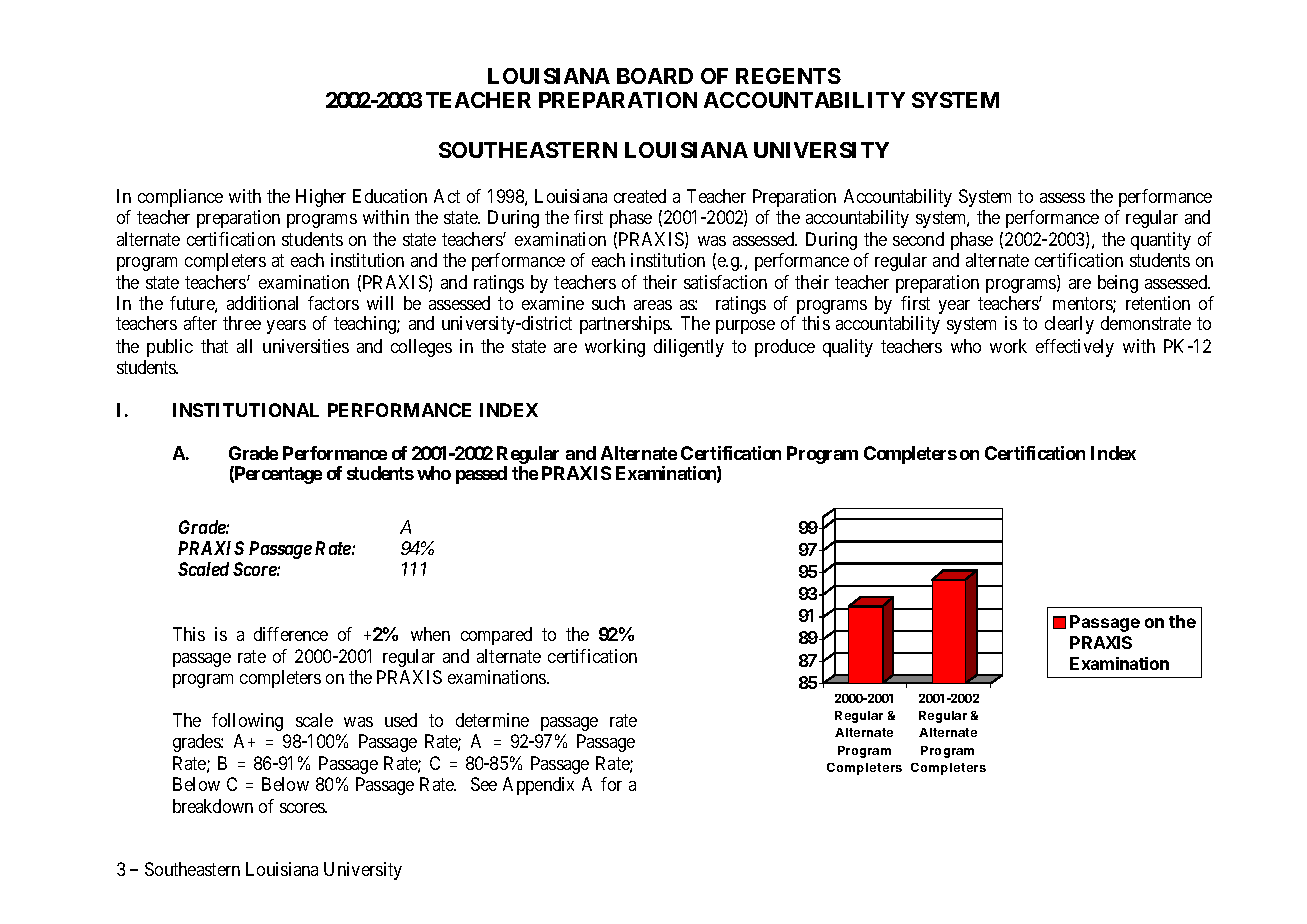 The height and width of the image is (924, 1307). I want to click on BOARD, so click(655, 76).
